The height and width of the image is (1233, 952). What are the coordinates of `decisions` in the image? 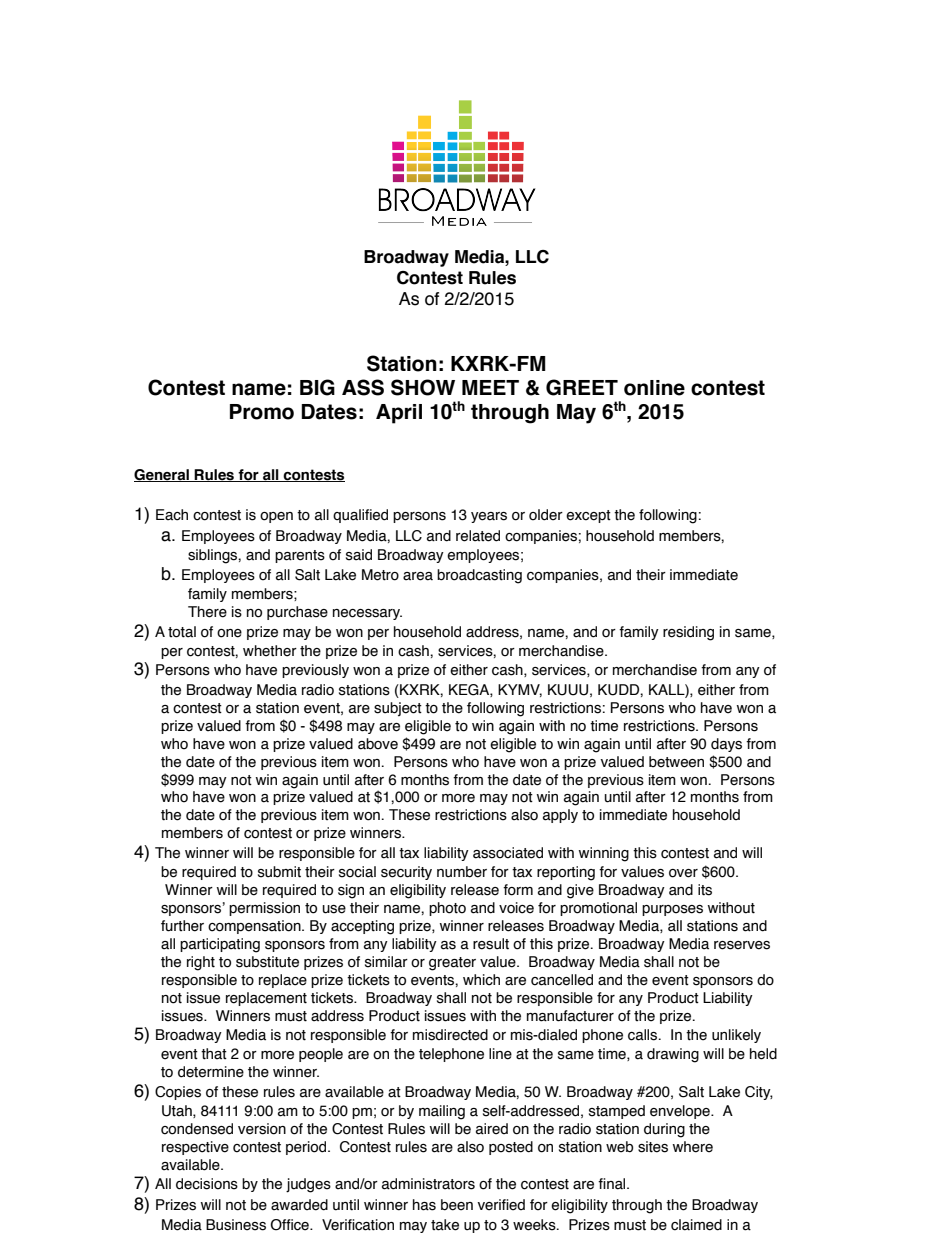 It's located at (207, 1184).
